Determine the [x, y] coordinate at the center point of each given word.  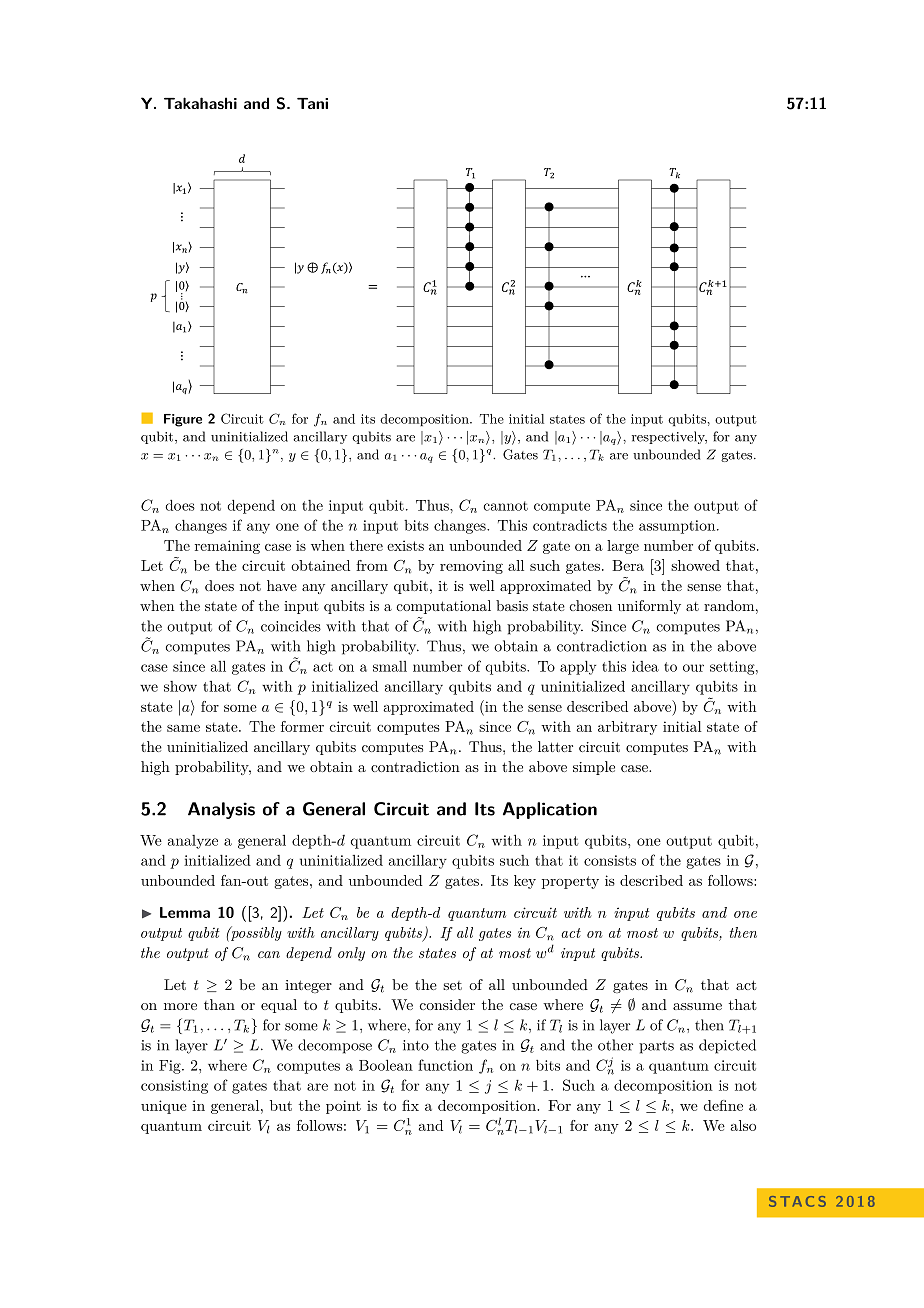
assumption [677, 527]
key [525, 882]
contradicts [570, 525]
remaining [227, 547]
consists [610, 860]
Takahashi [200, 103]
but [281, 1105]
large [623, 547]
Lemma [185, 912]
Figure [183, 420]
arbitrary [627, 728]
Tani [312, 103]
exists [405, 545]
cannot [505, 506]
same [183, 728]
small [390, 666]
